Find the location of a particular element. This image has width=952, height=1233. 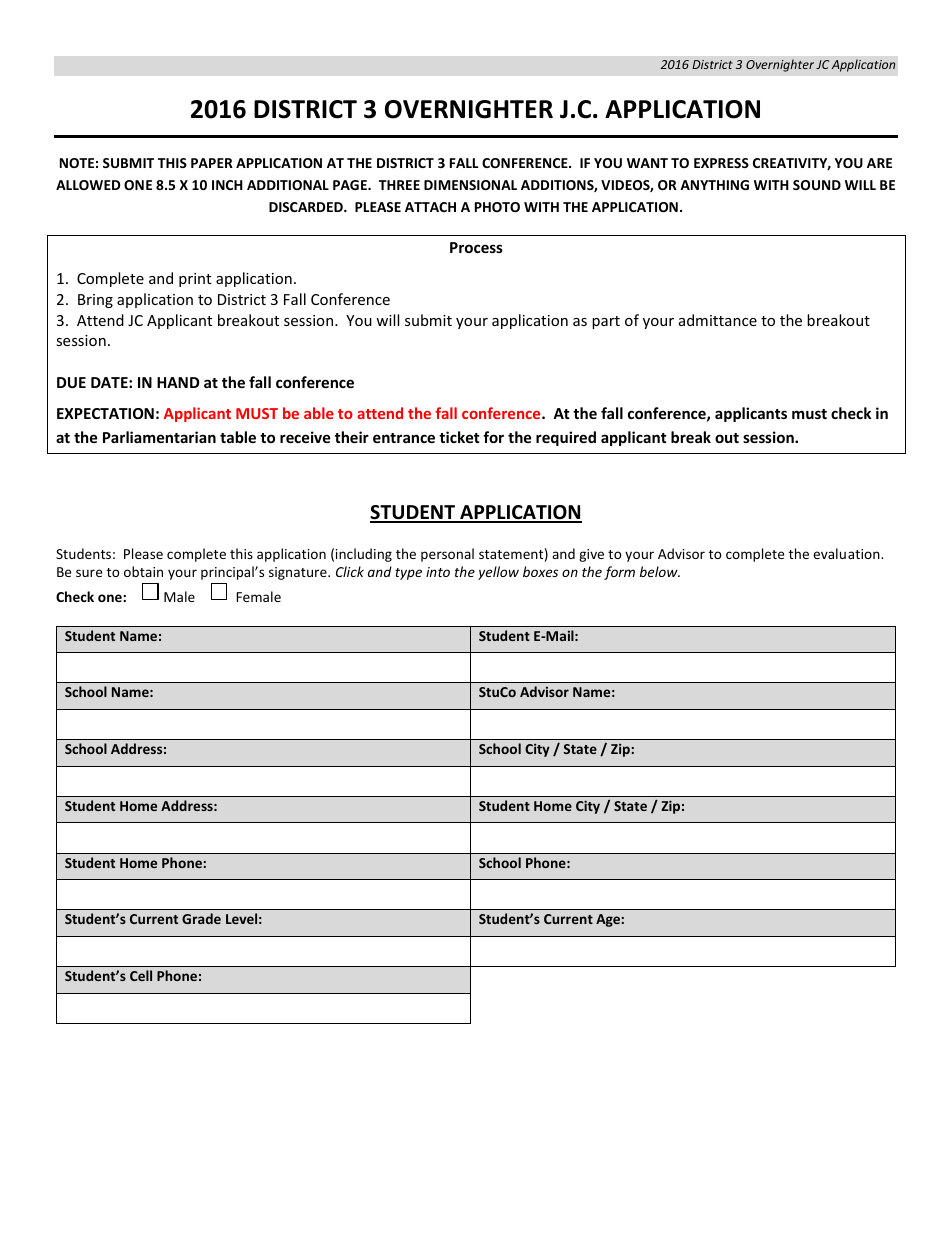

yellow is located at coordinates (498, 573).
